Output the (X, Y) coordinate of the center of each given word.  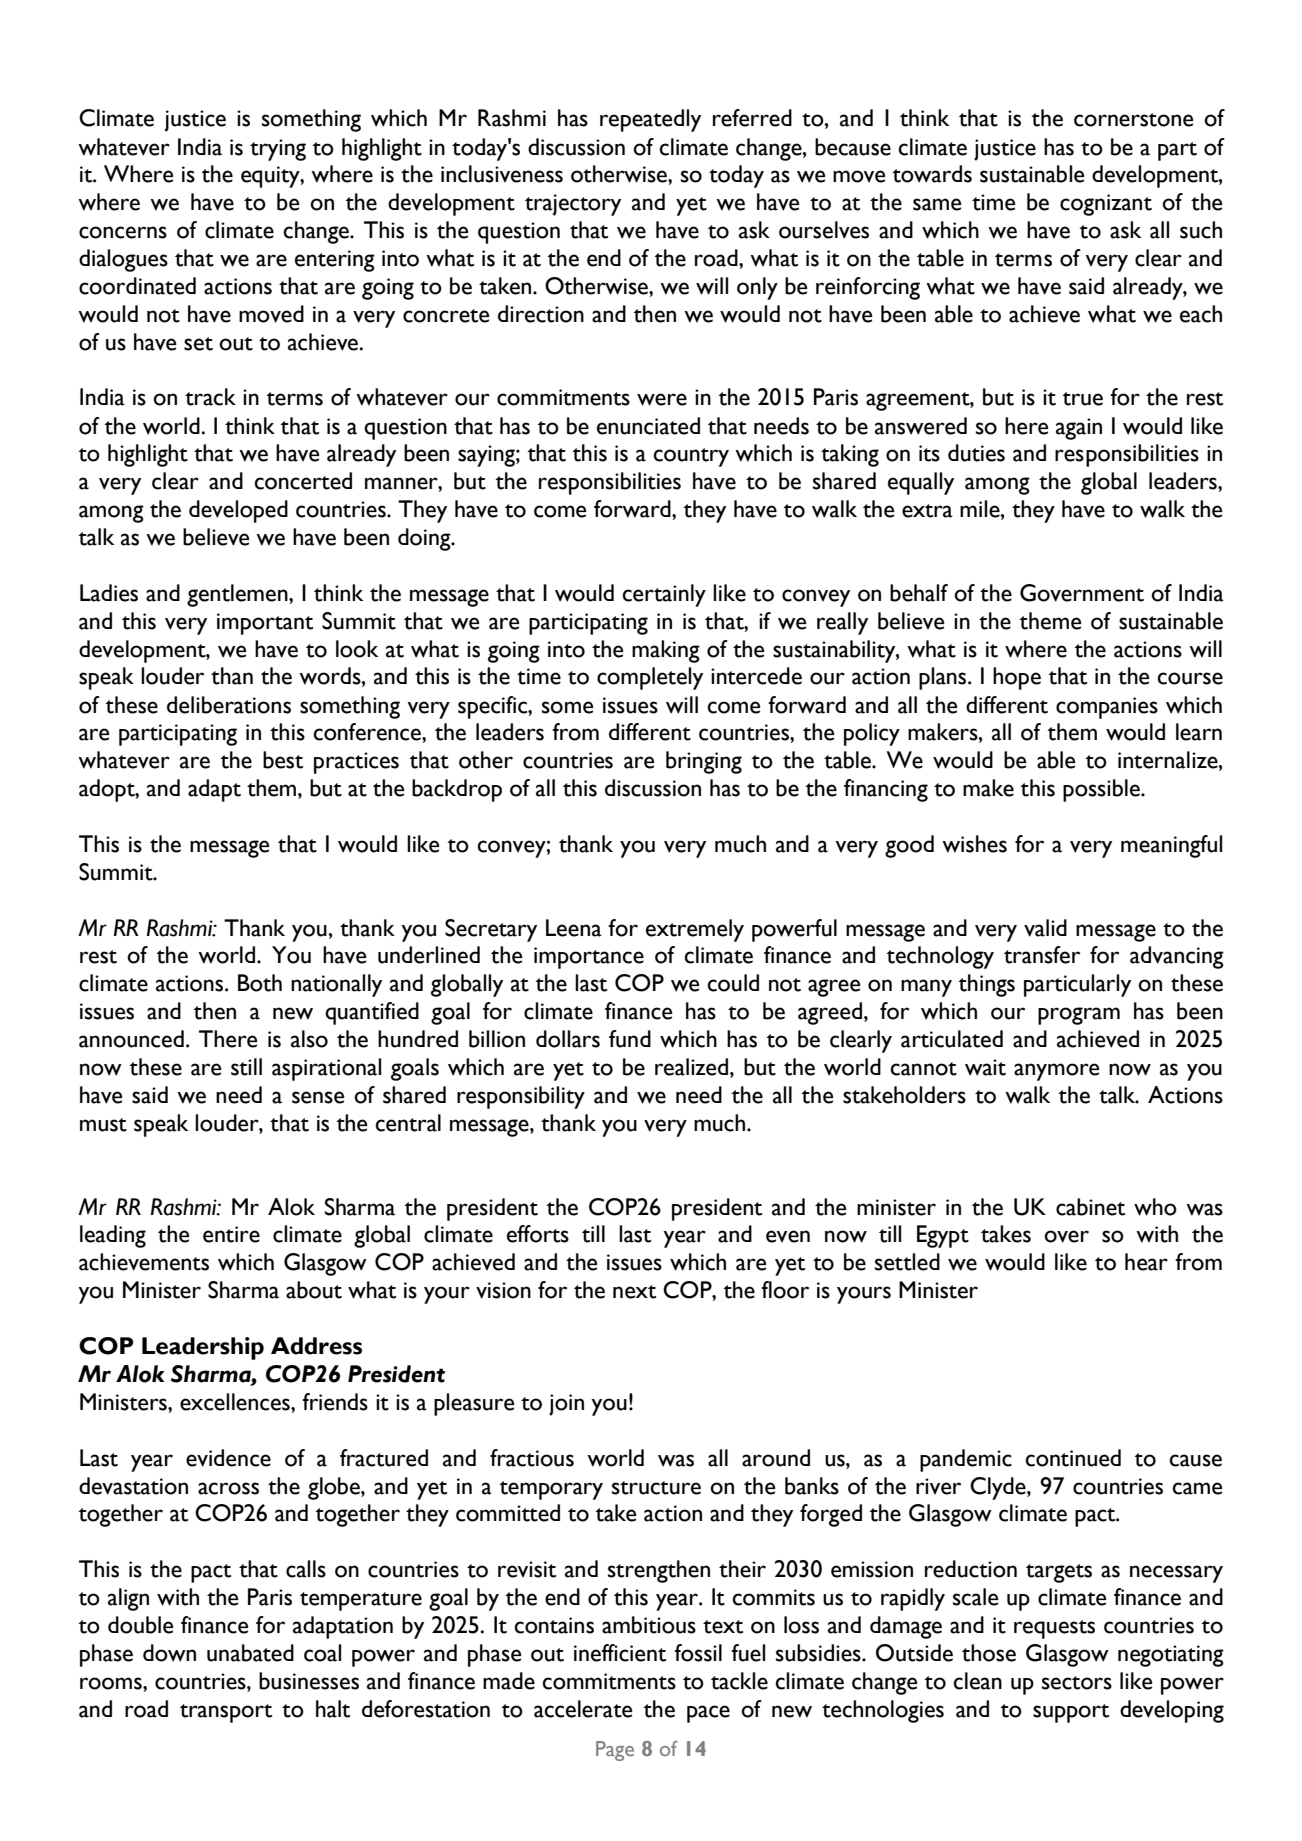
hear (1146, 1262)
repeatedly (650, 120)
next (634, 1292)
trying (278, 150)
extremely (695, 930)
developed (238, 511)
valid (1045, 928)
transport (226, 1713)
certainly (664, 595)
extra (927, 511)
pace (708, 1714)
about (314, 1290)
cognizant (1106, 205)
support (1071, 1713)
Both (260, 983)
